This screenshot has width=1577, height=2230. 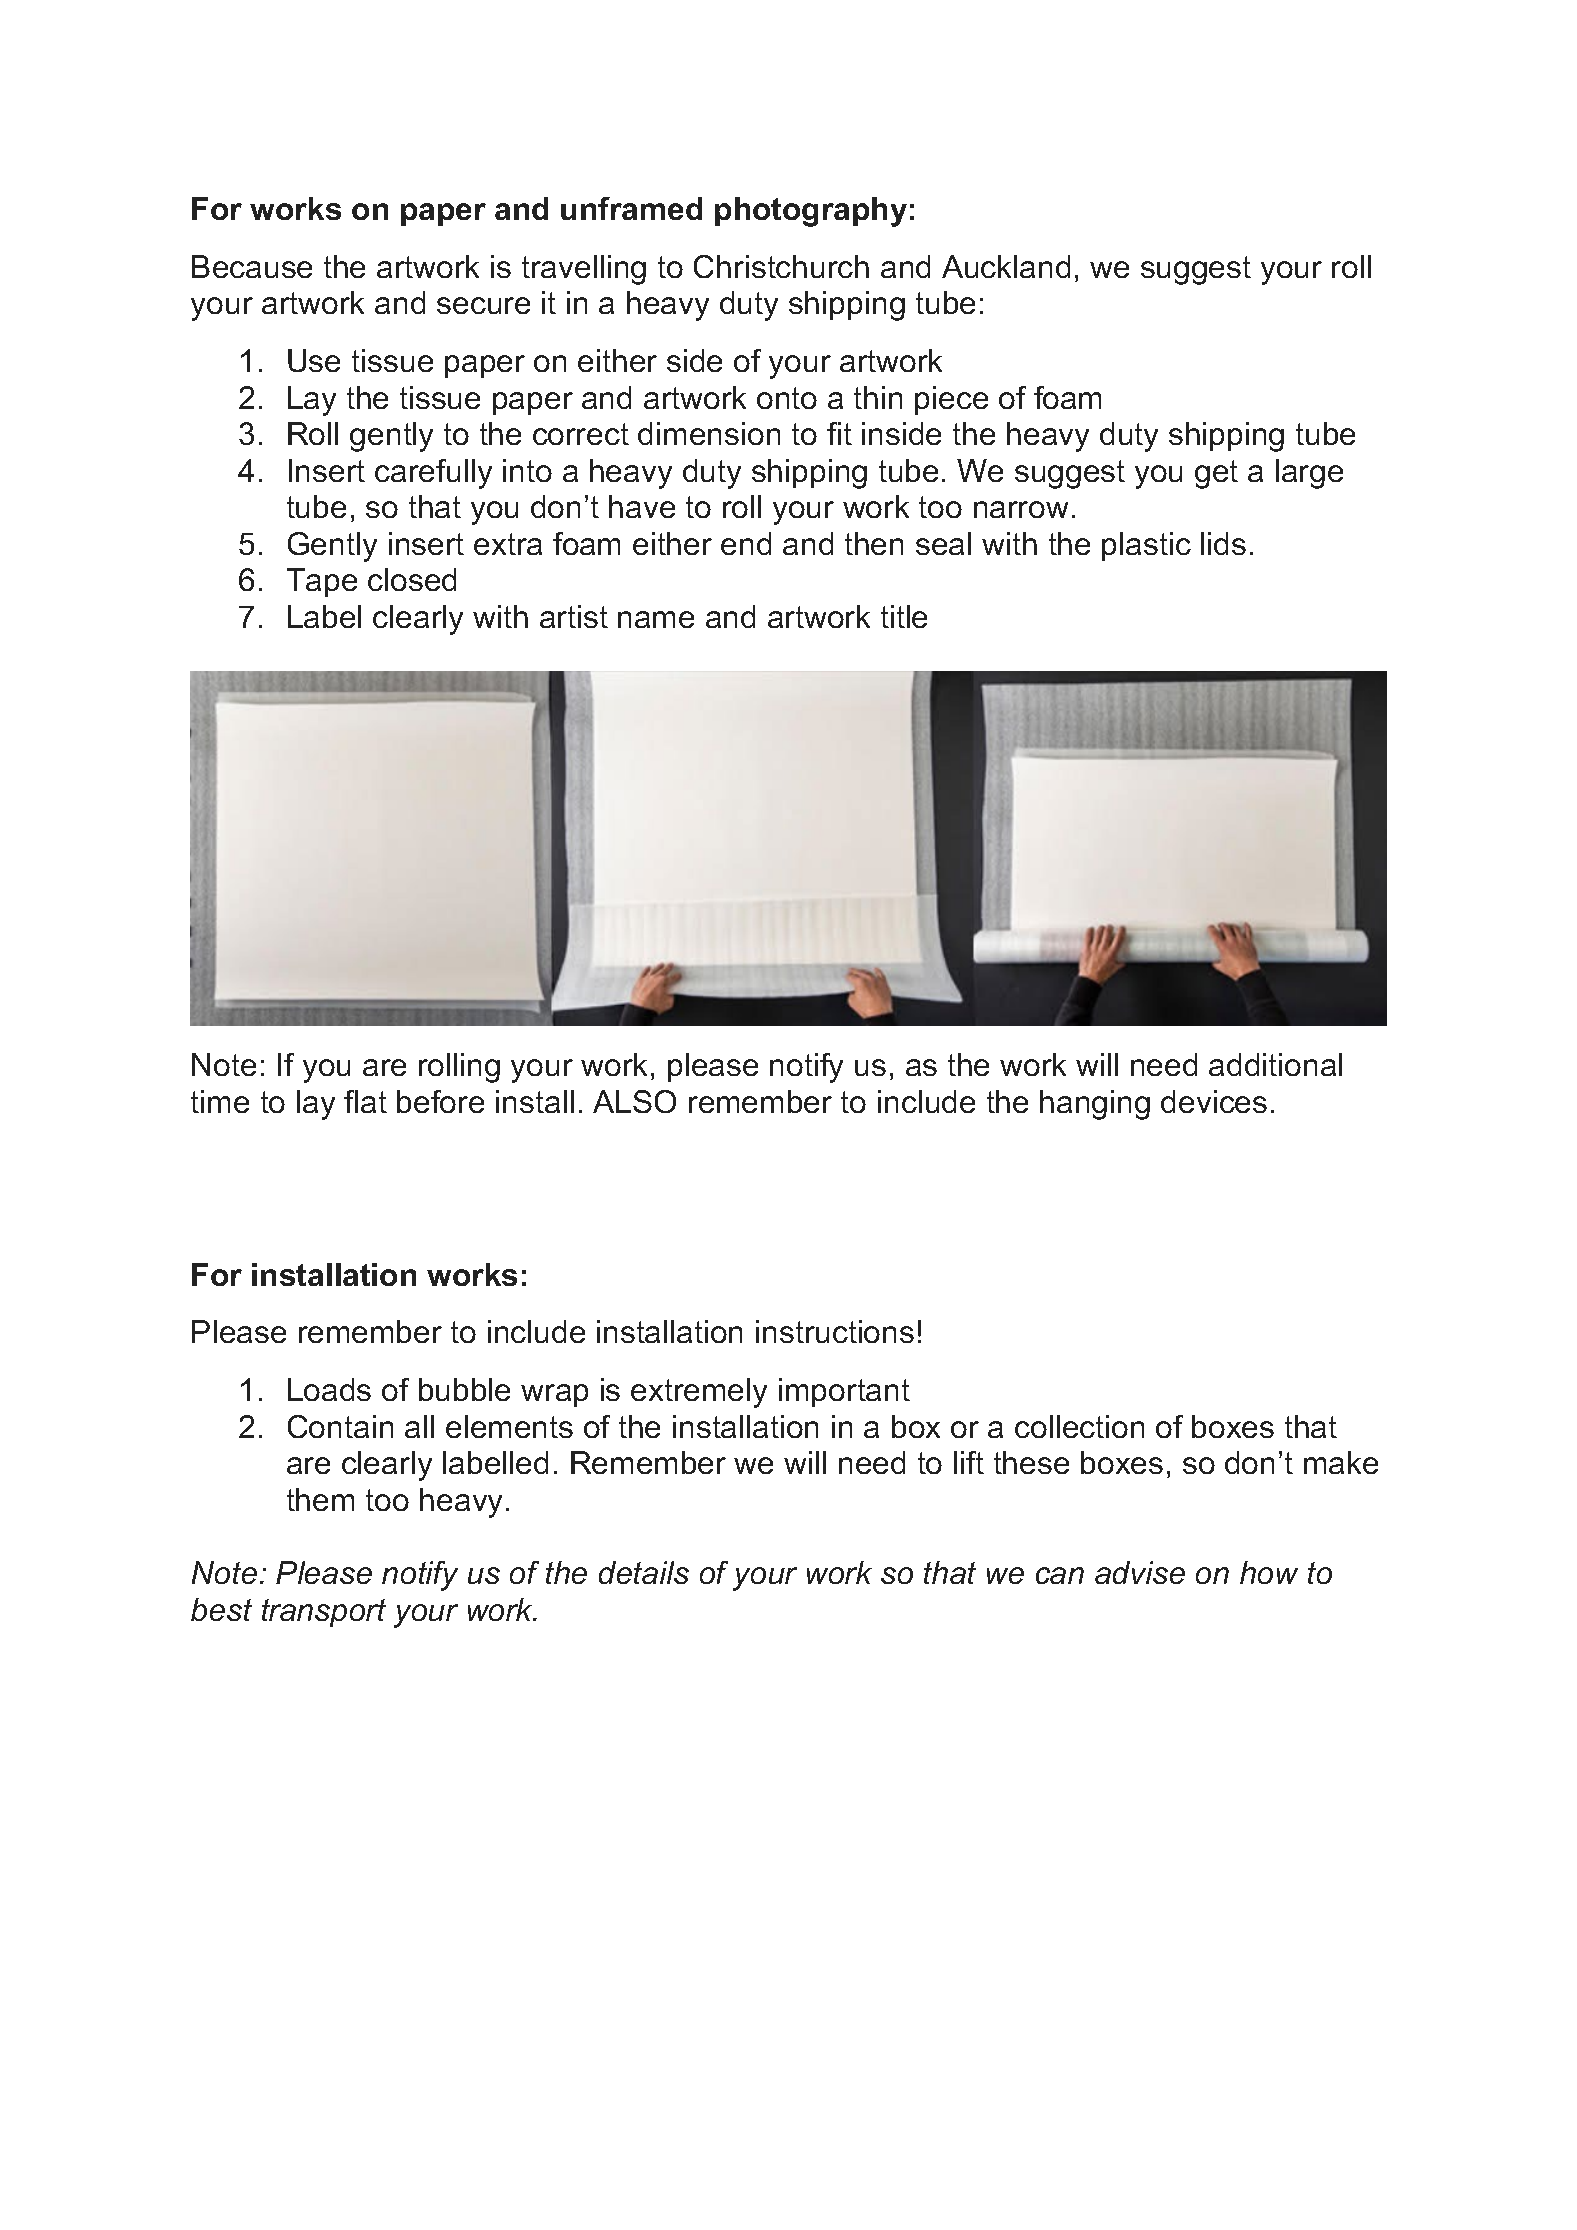 What do you see at coordinates (634, 1101) in the screenshot?
I see `ALSO` at bounding box center [634, 1101].
